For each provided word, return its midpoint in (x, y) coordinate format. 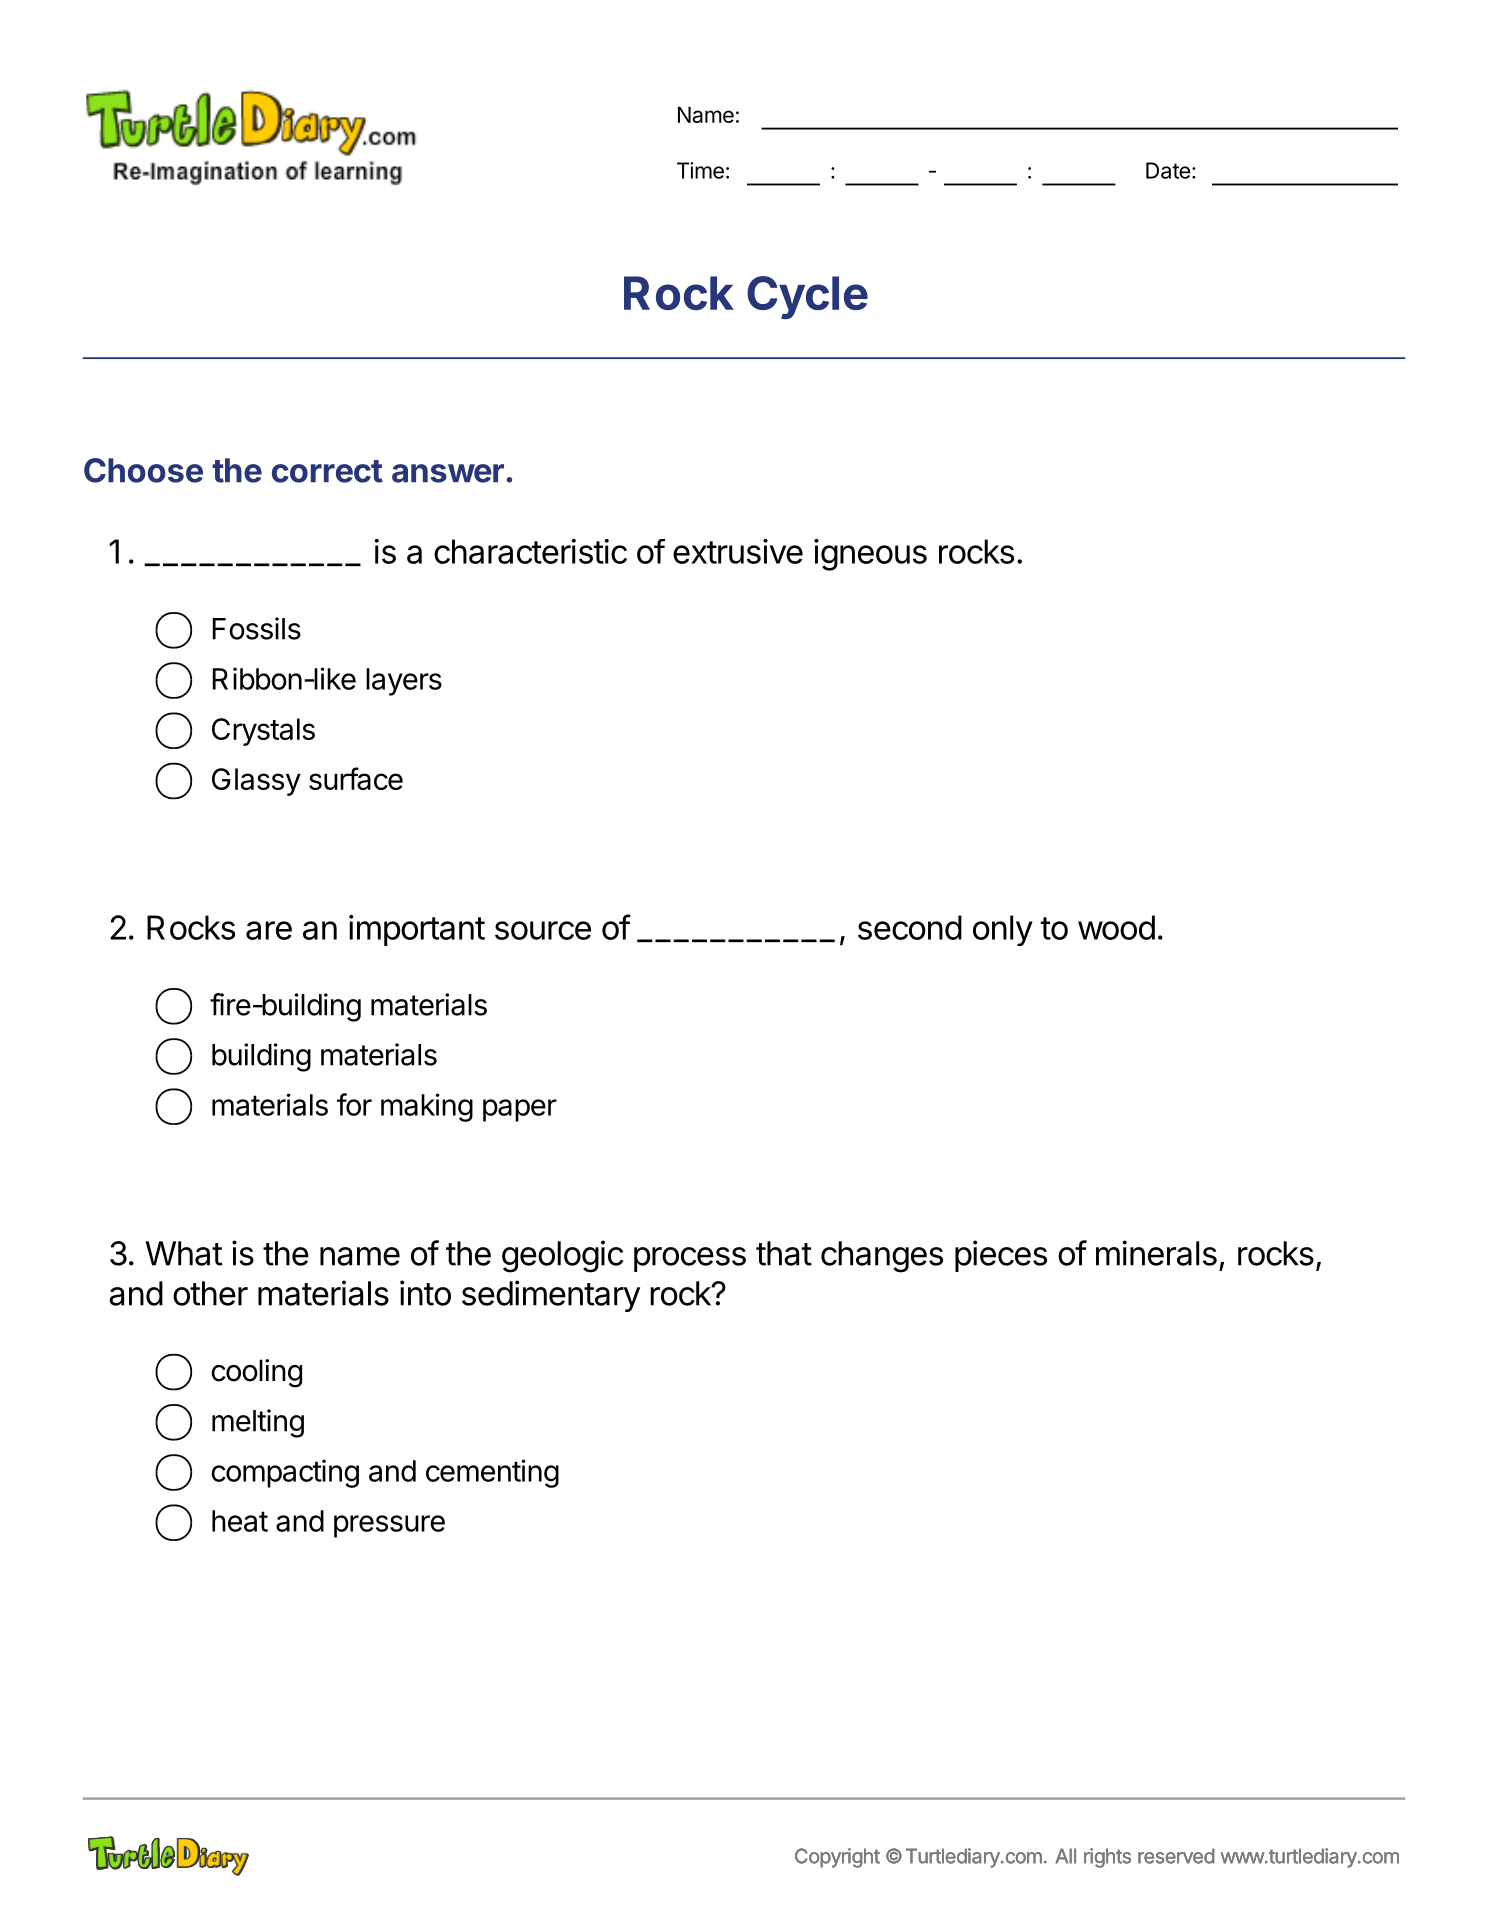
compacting (285, 1473)
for (354, 1104)
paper (520, 1110)
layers (404, 682)
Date (1168, 170)
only (1003, 930)
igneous (870, 555)
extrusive (738, 551)
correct (327, 471)
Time (700, 170)
